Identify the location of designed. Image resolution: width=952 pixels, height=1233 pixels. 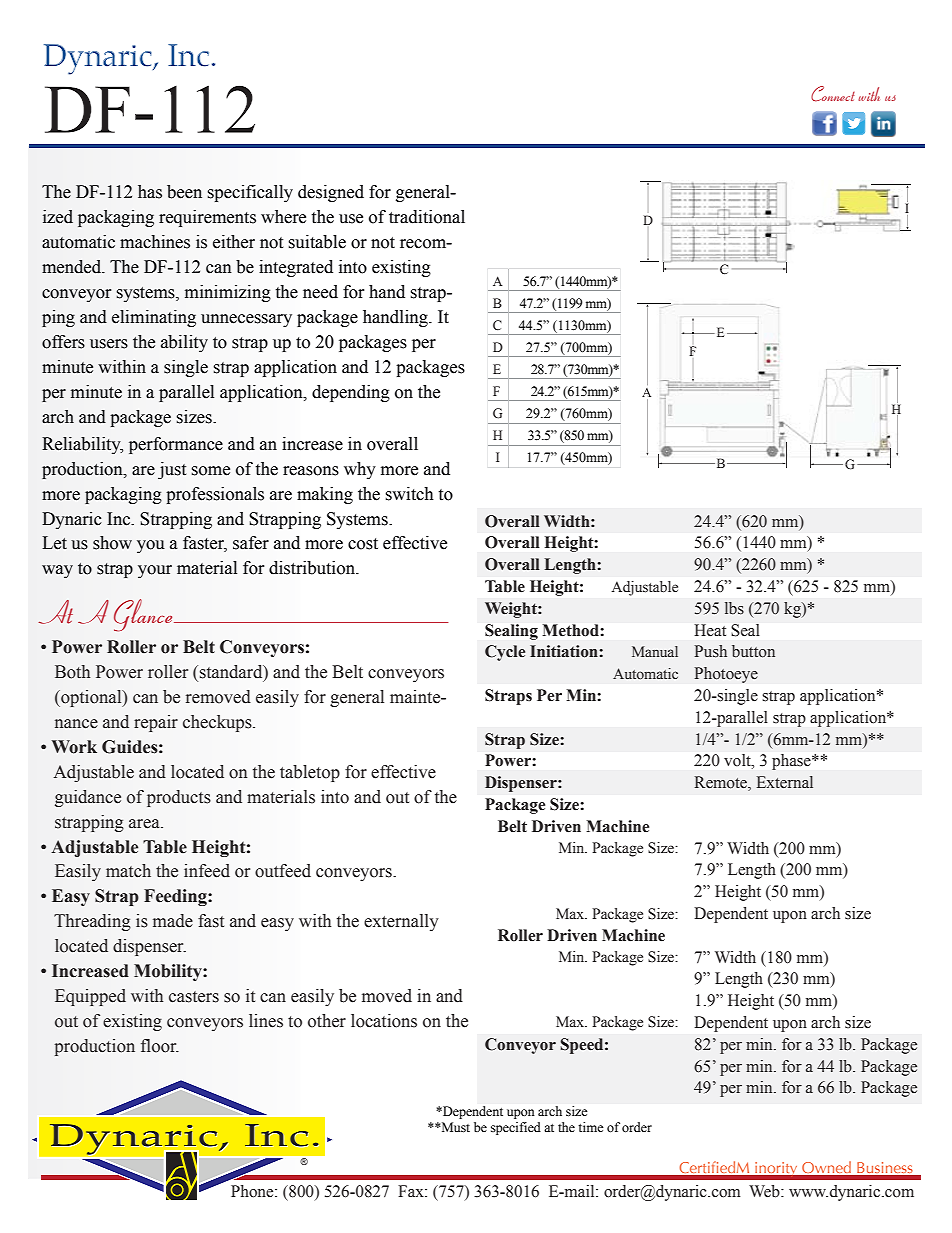
(331, 193).
